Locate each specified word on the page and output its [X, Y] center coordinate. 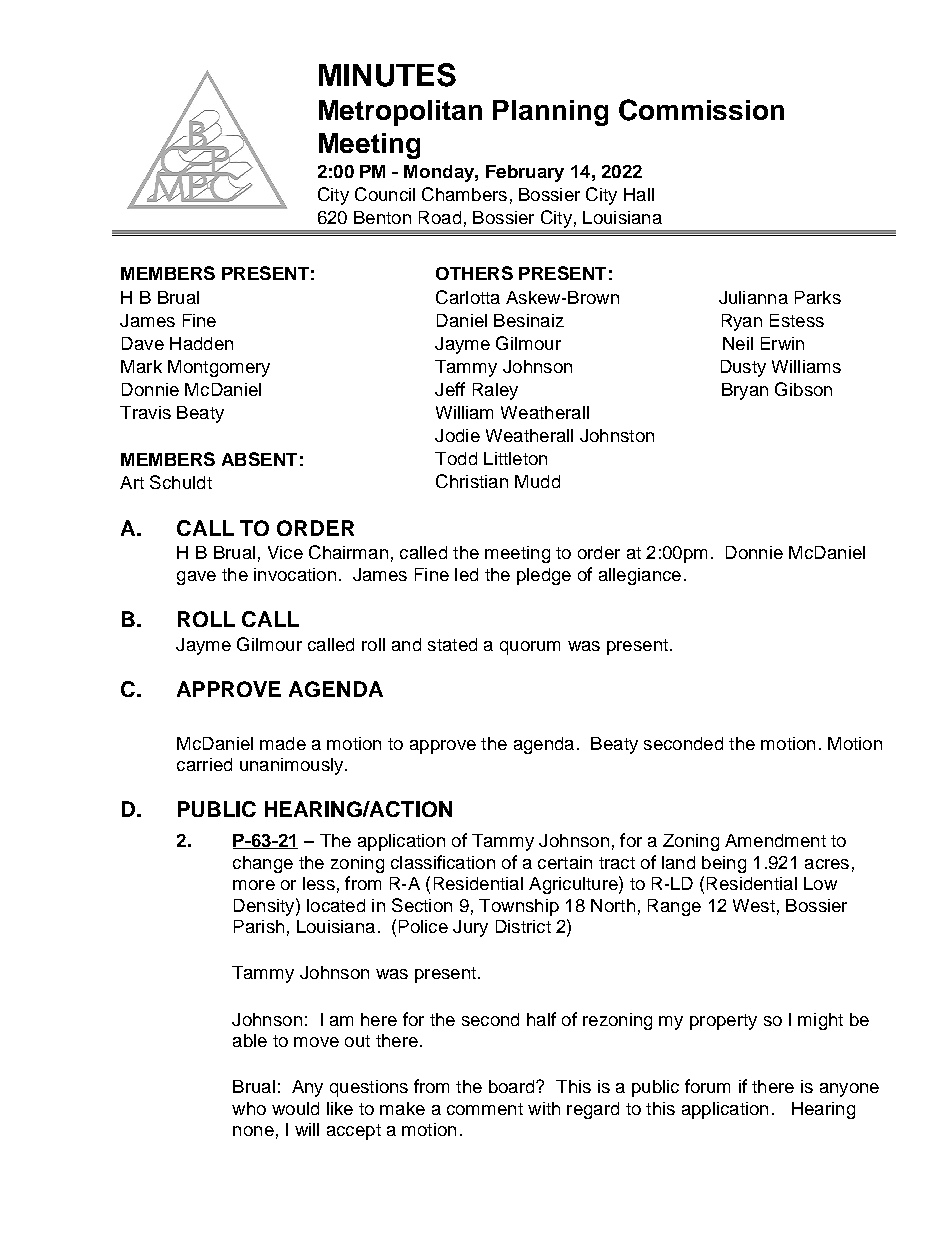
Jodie [457, 435]
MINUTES [387, 75]
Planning [550, 113]
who [249, 1108]
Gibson [803, 389]
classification [443, 862]
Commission [701, 110]
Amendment [775, 840]
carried [204, 764]
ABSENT [259, 459]
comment [485, 1109]
